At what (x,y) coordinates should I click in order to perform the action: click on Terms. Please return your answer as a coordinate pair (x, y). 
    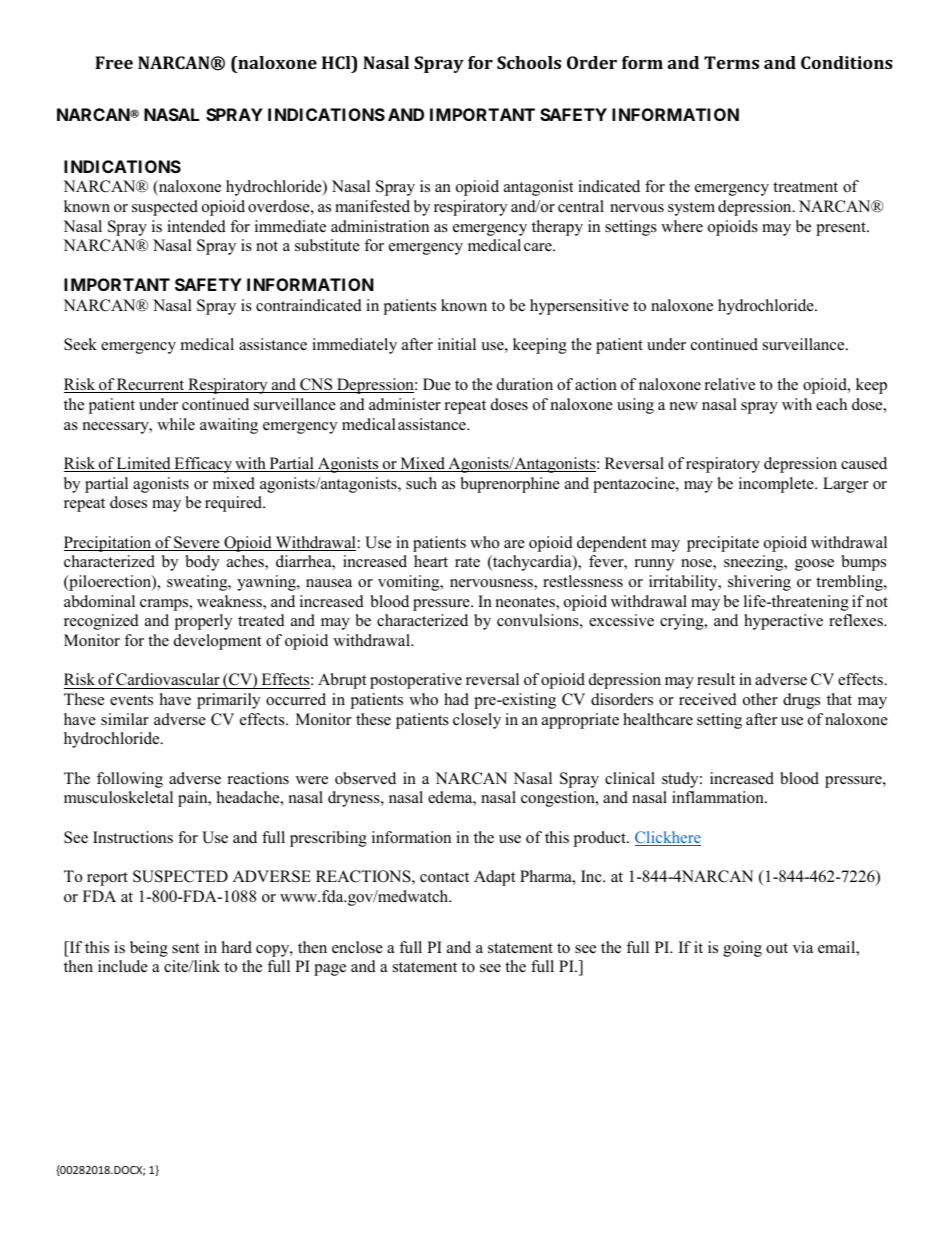
    Looking at the image, I should click on (731, 62).
